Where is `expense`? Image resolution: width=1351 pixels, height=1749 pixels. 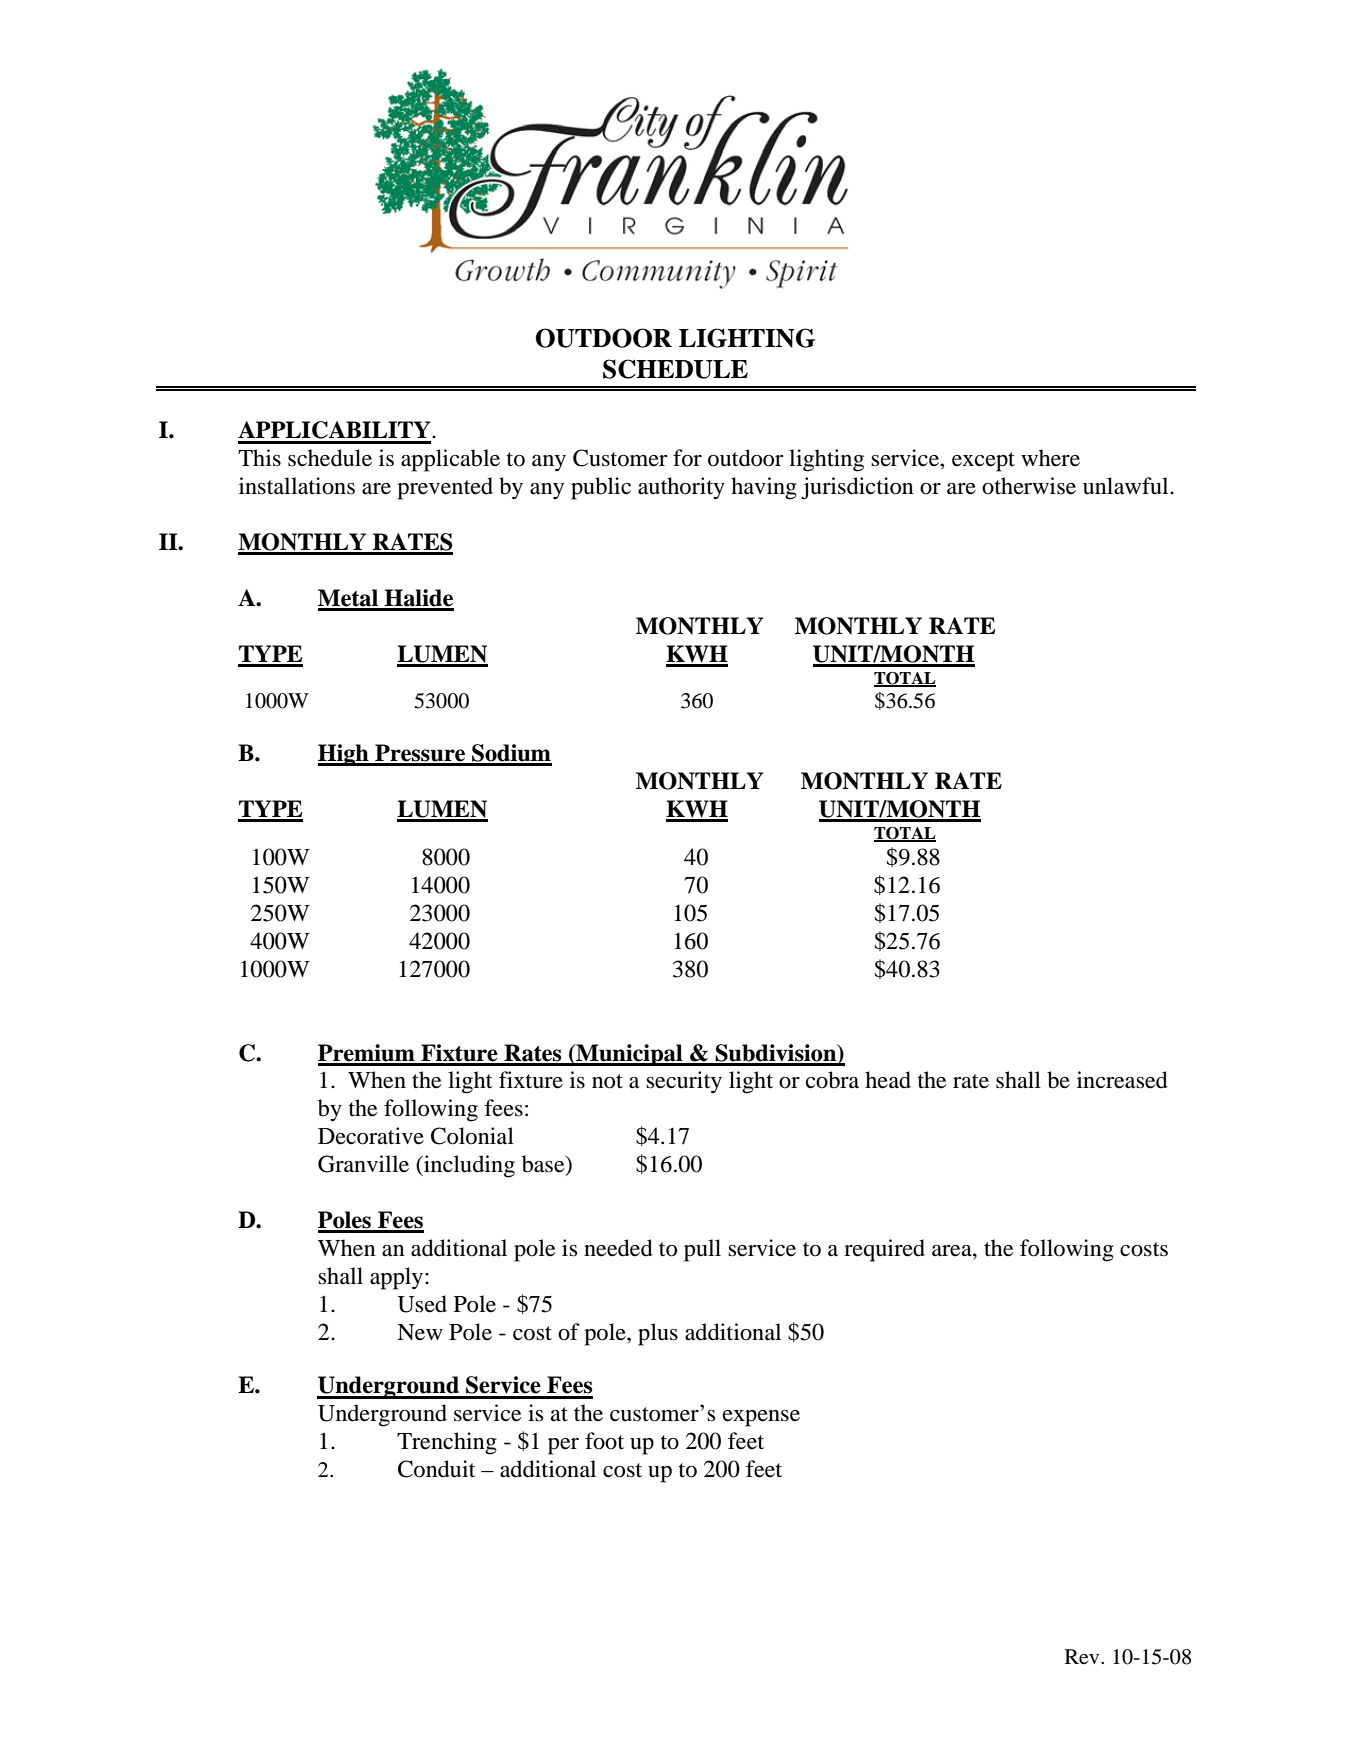
expense is located at coordinates (761, 1418).
